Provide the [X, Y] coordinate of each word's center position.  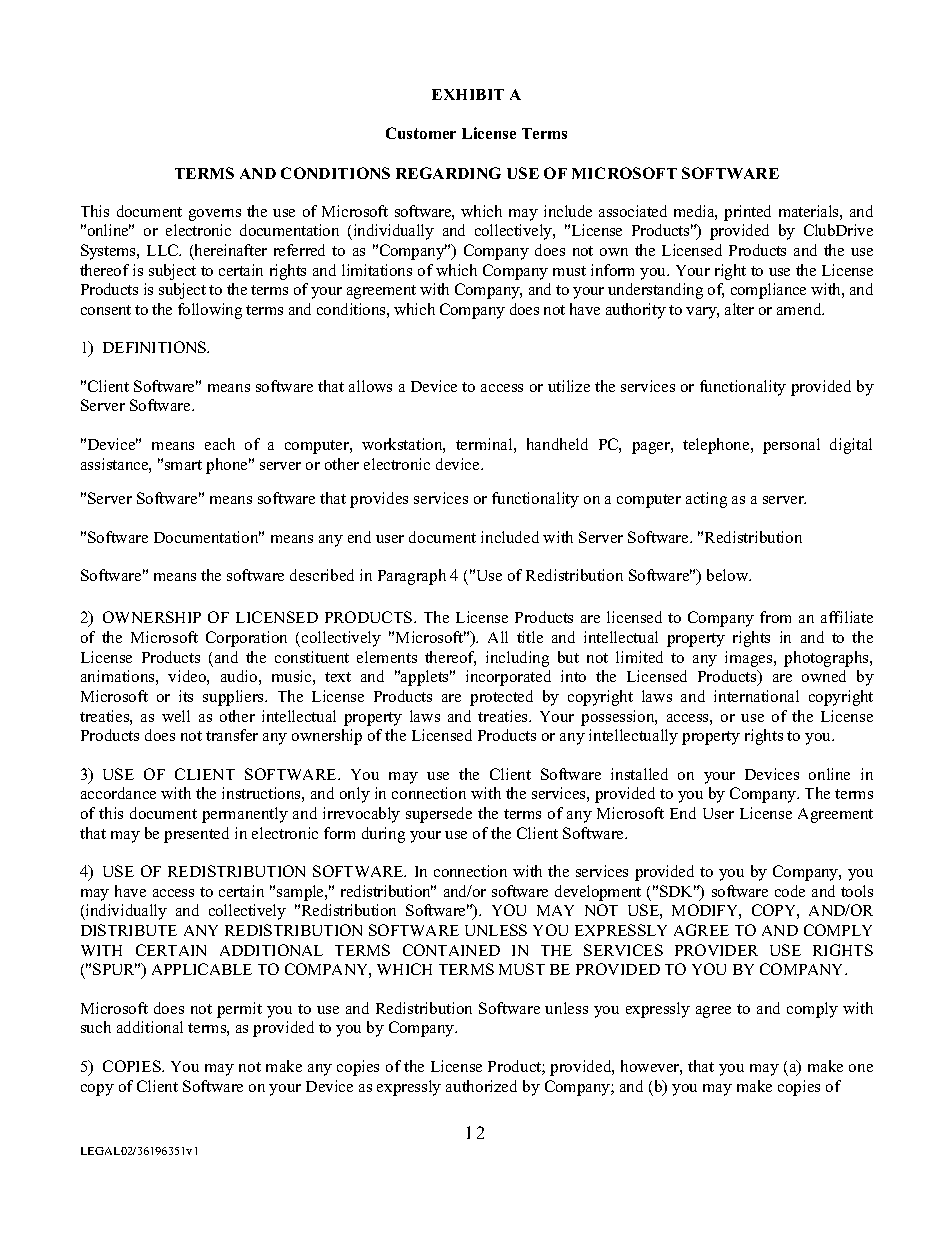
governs [215, 215]
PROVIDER [716, 950]
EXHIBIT [468, 94]
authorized [481, 1086]
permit [239, 1010]
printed [747, 213]
